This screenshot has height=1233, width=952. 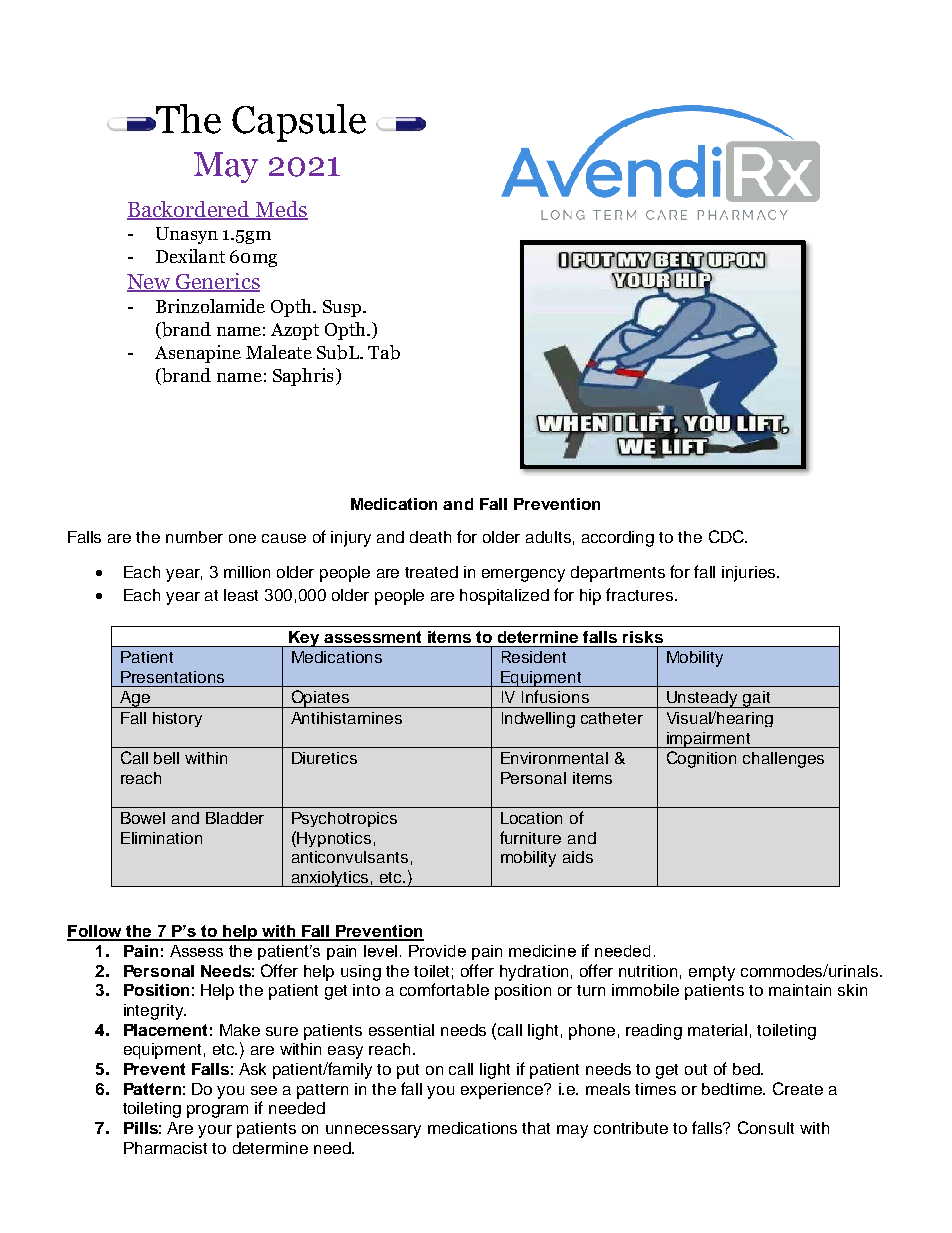 What do you see at coordinates (503, 1091) in the screenshot?
I see `experience` at bounding box center [503, 1091].
